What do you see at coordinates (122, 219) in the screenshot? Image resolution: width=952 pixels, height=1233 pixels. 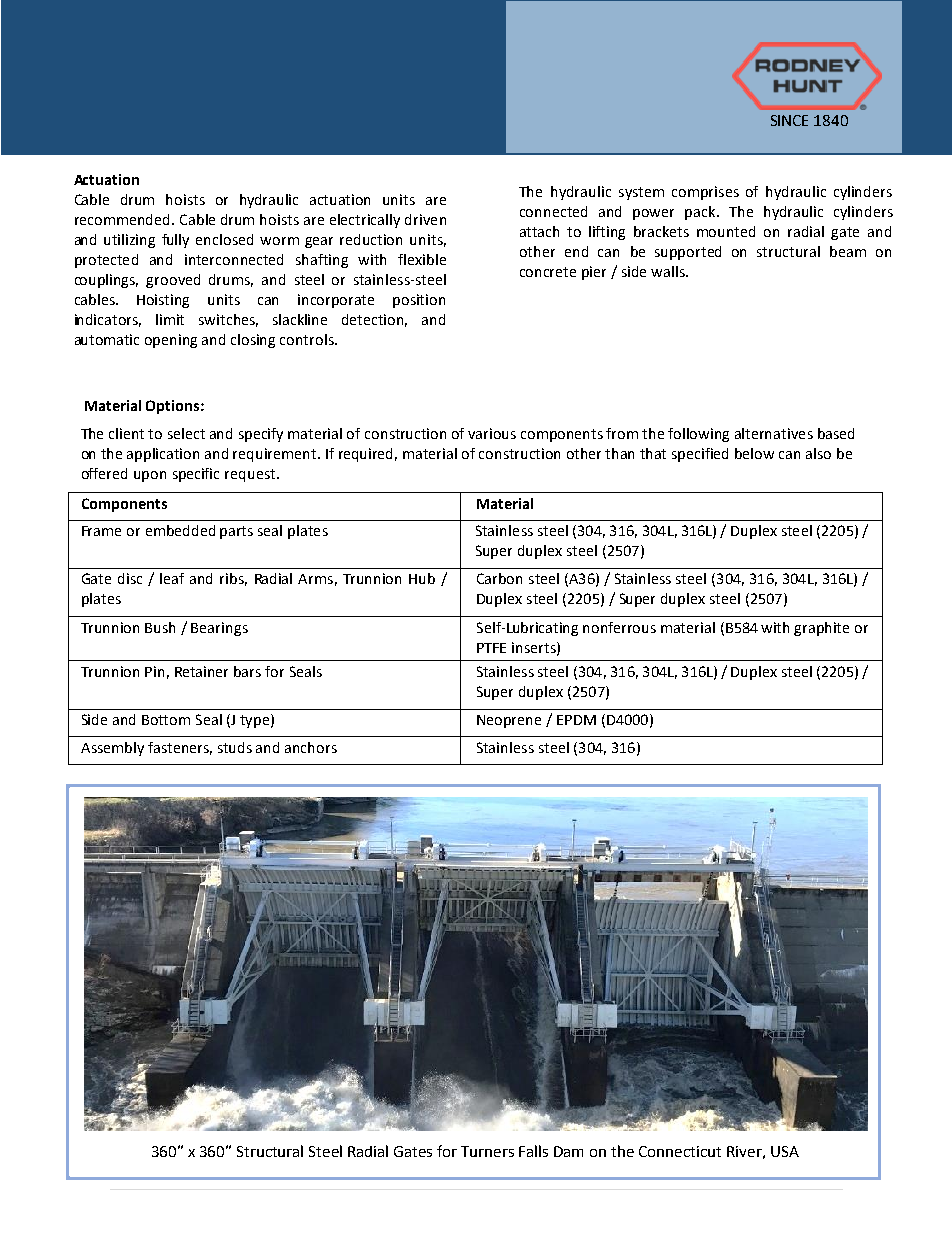 I see `recommended` at bounding box center [122, 219].
